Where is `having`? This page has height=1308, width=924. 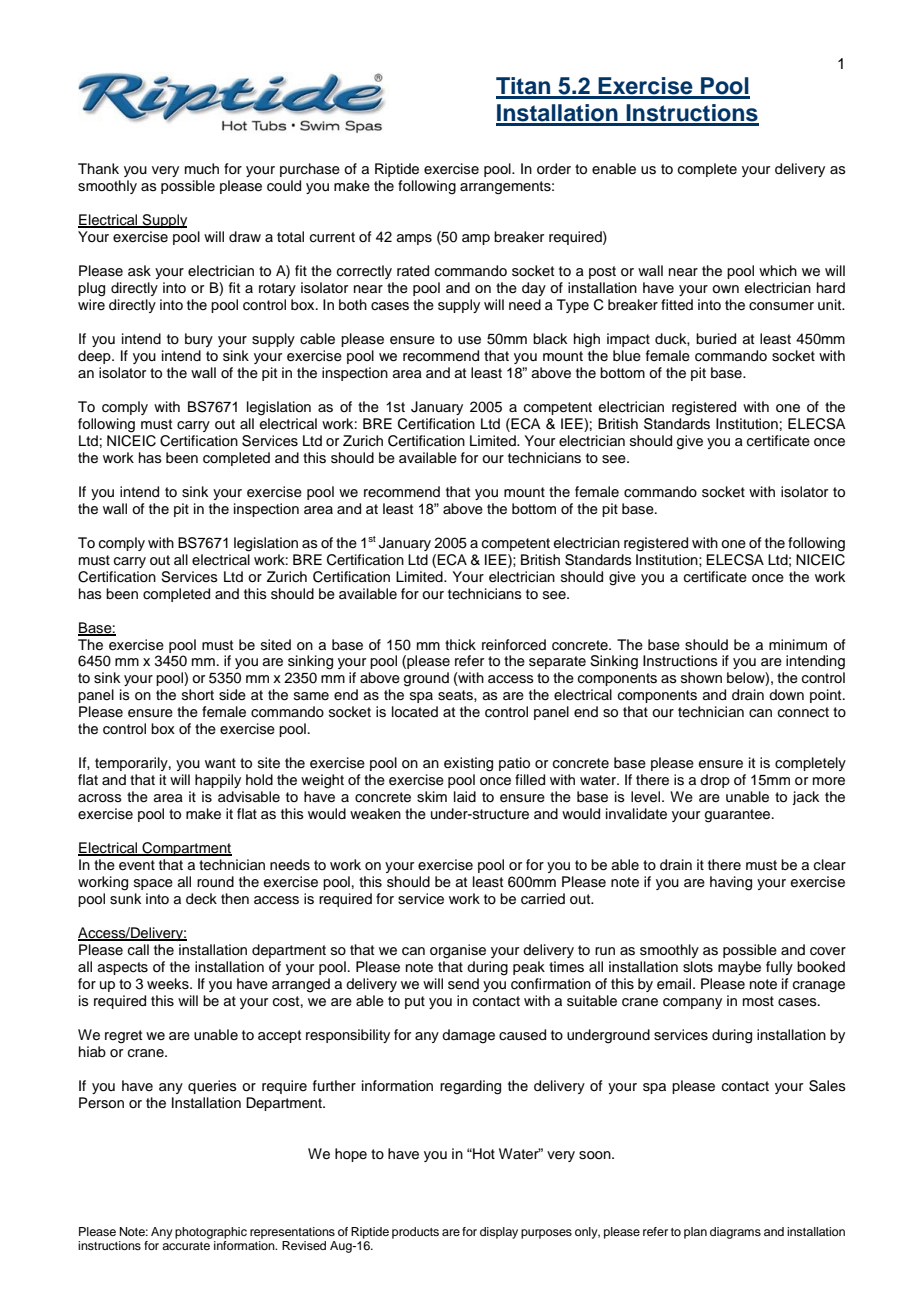
having is located at coordinates (731, 883).
